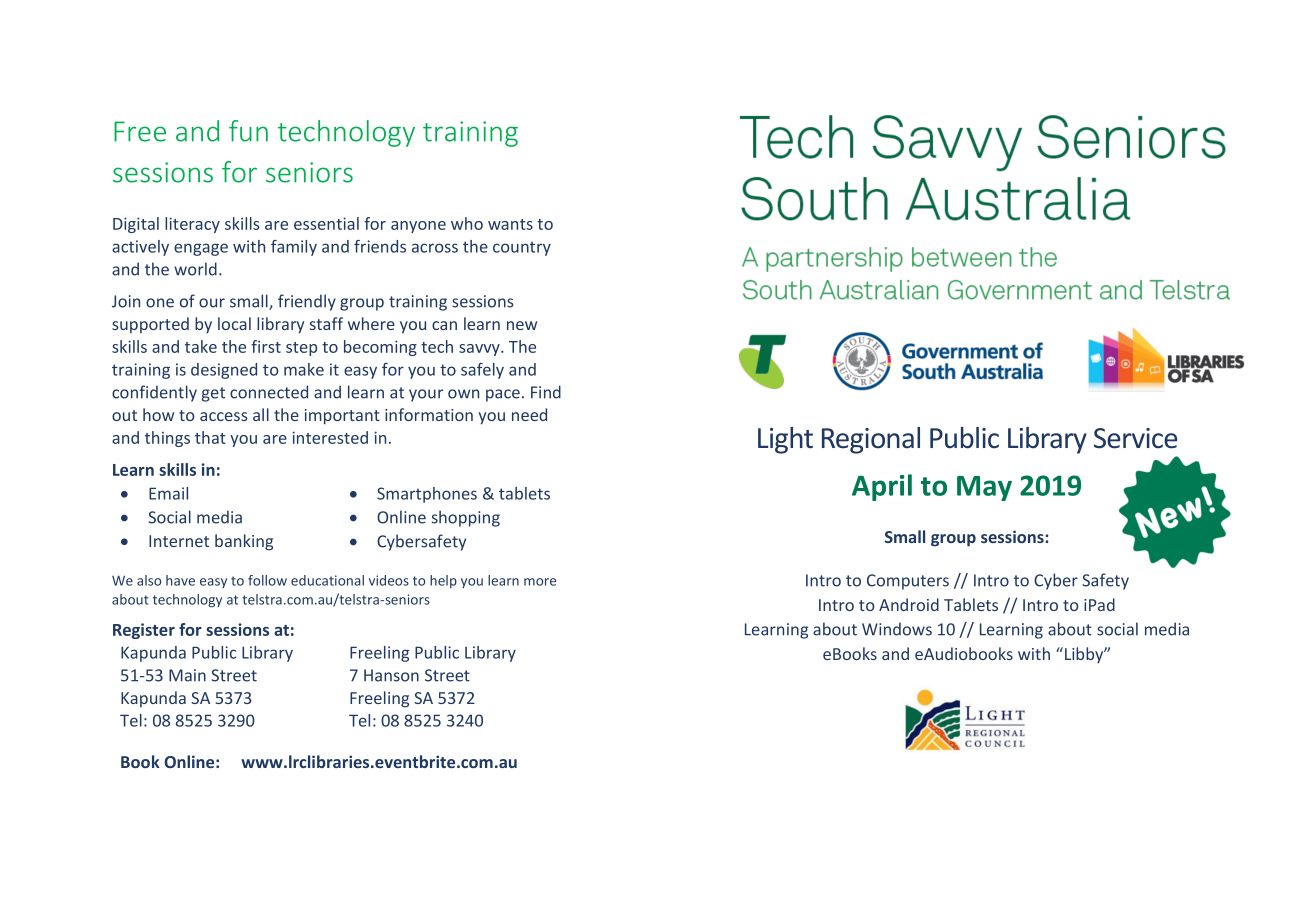  Describe the element at coordinates (391, 675) in the image. I see `Hanson` at that location.
